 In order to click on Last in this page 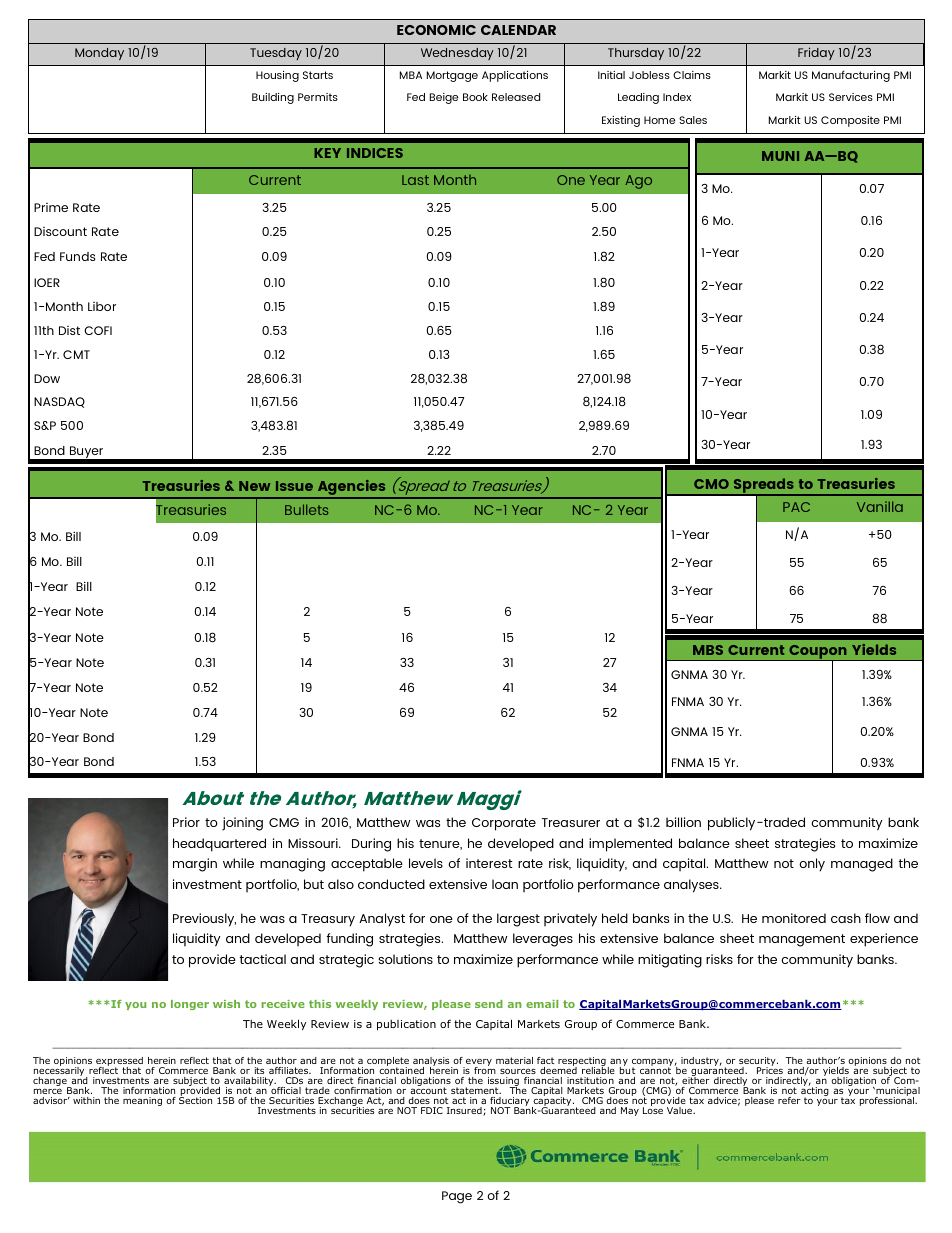, I will do `click(415, 180)`.
